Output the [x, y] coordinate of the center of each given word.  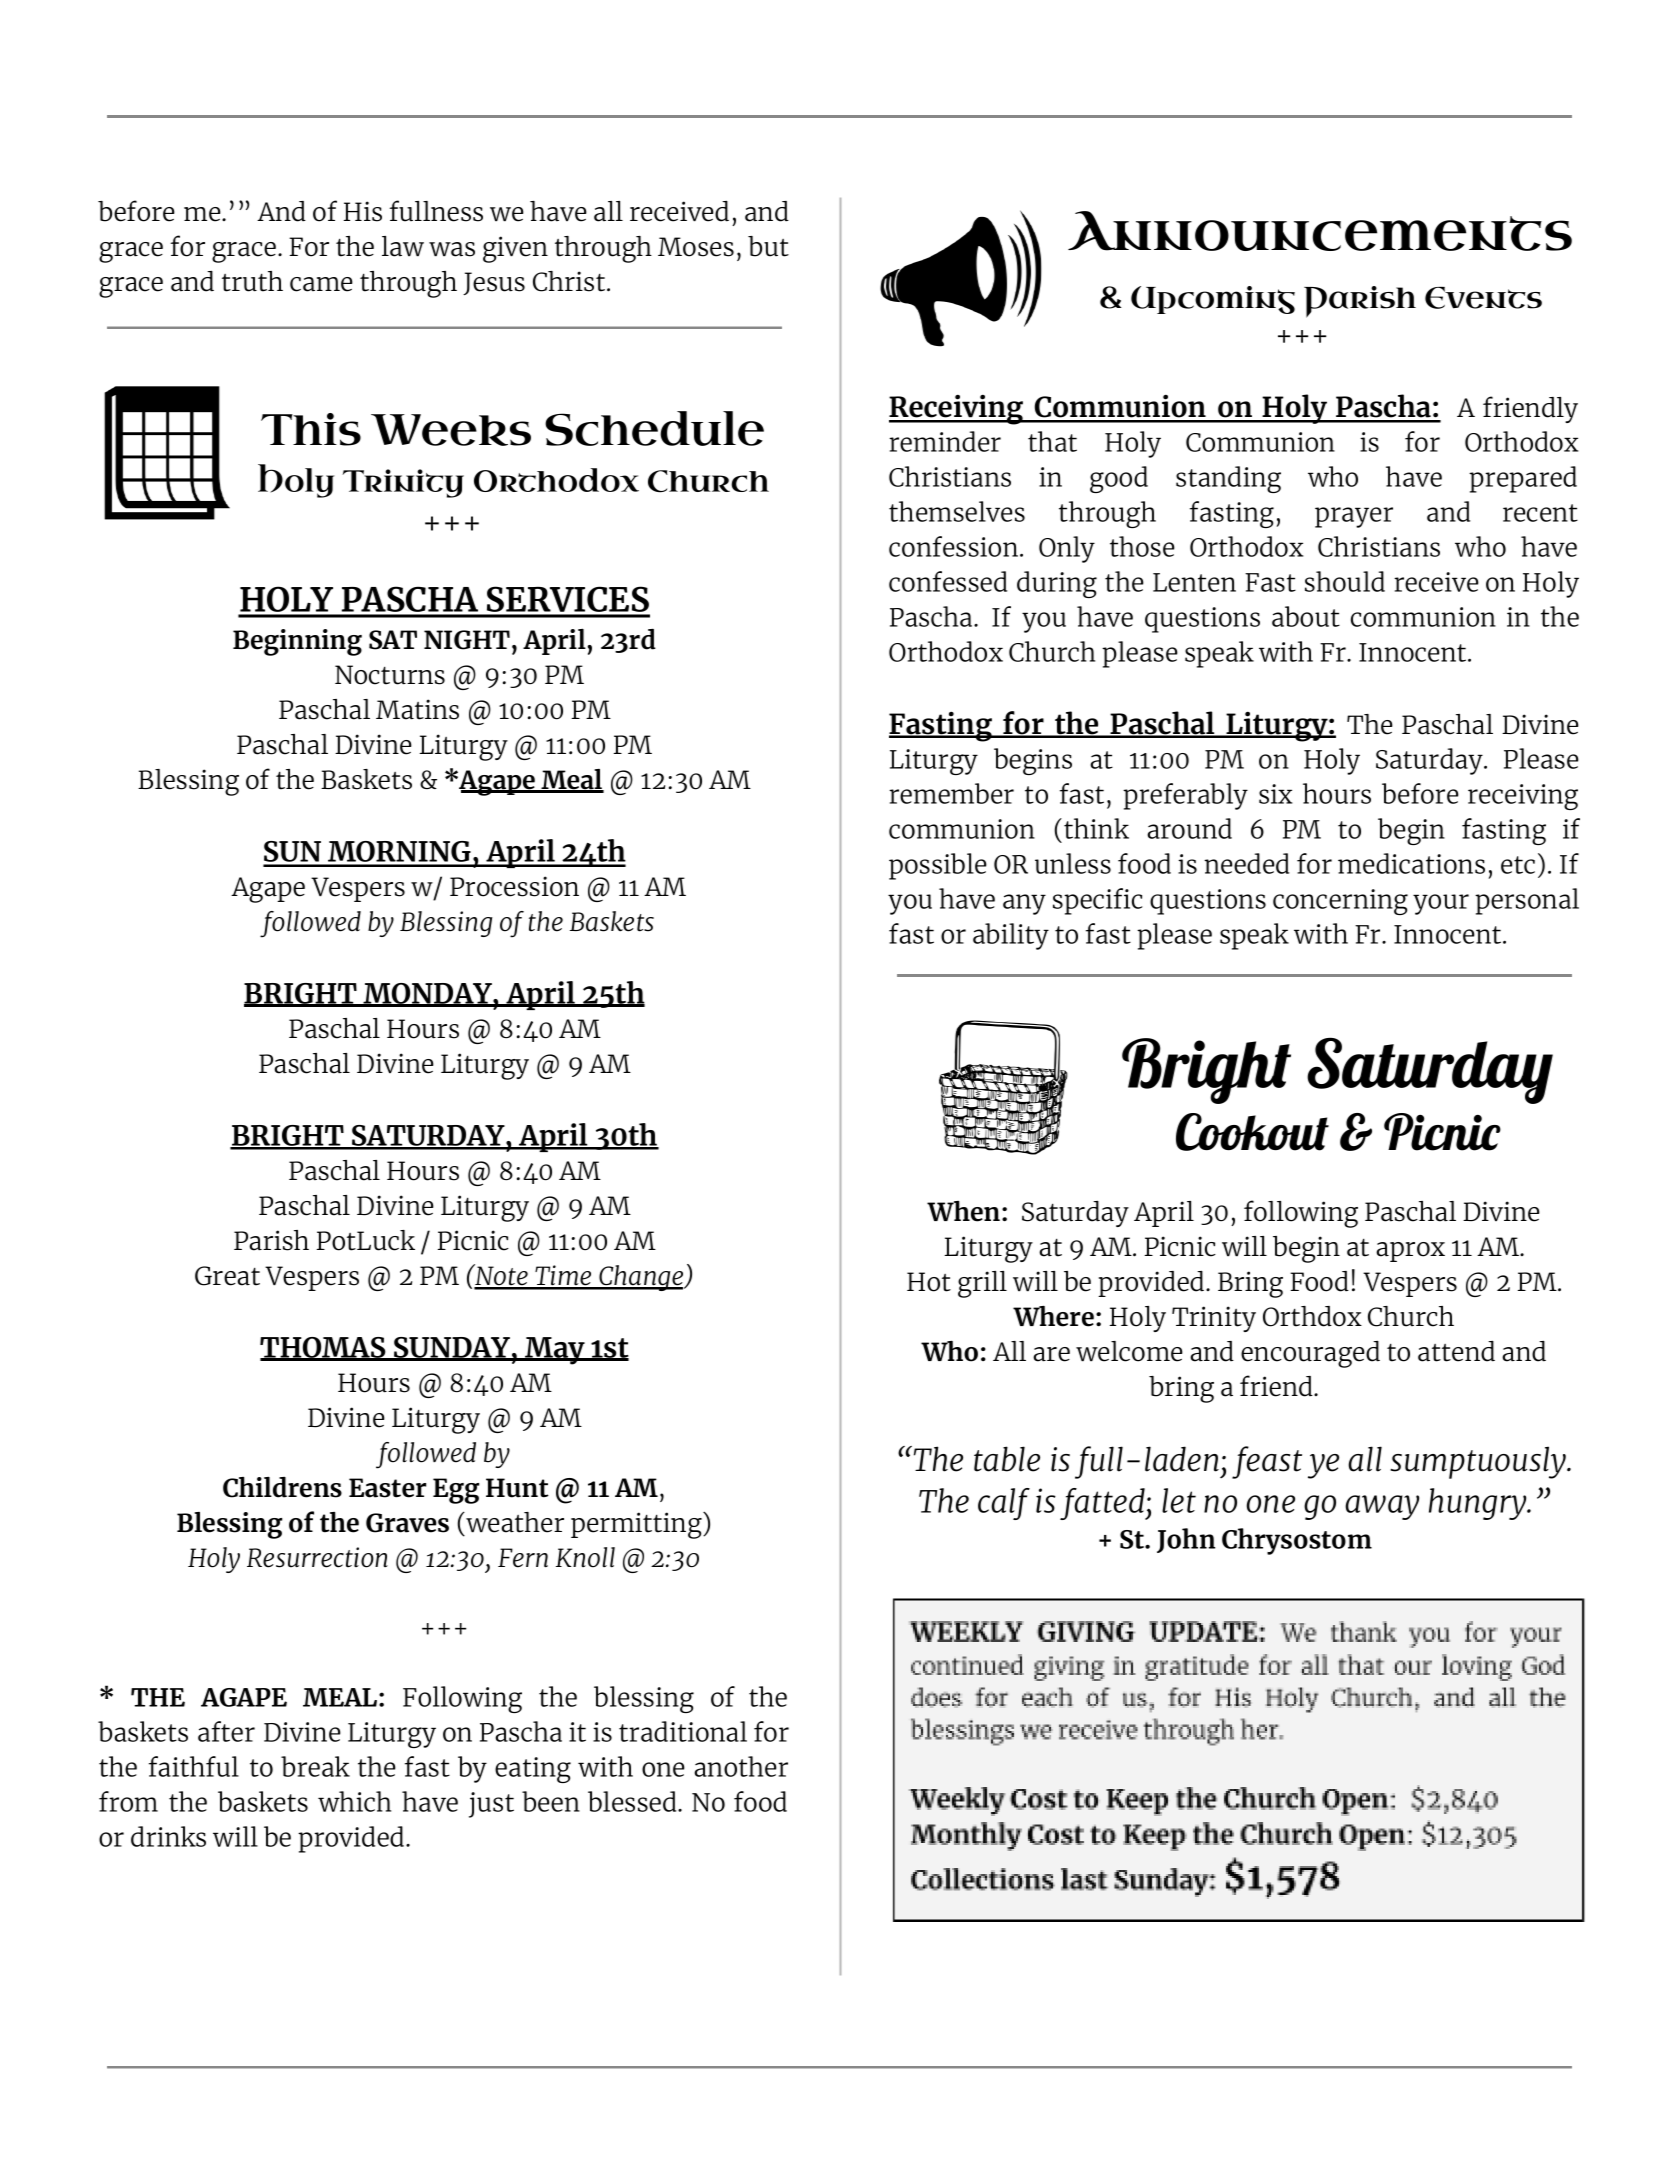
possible [938, 866]
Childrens [282, 1487]
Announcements [1320, 231]
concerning [1340, 902]
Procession [514, 886]
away [1382, 1507]
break [315, 1766]
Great [227, 1276]
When [963, 1211]
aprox [1410, 1252]
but [768, 246]
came [321, 284]
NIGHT [467, 640]
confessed [948, 581]
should [1345, 581]
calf [1004, 1504]
